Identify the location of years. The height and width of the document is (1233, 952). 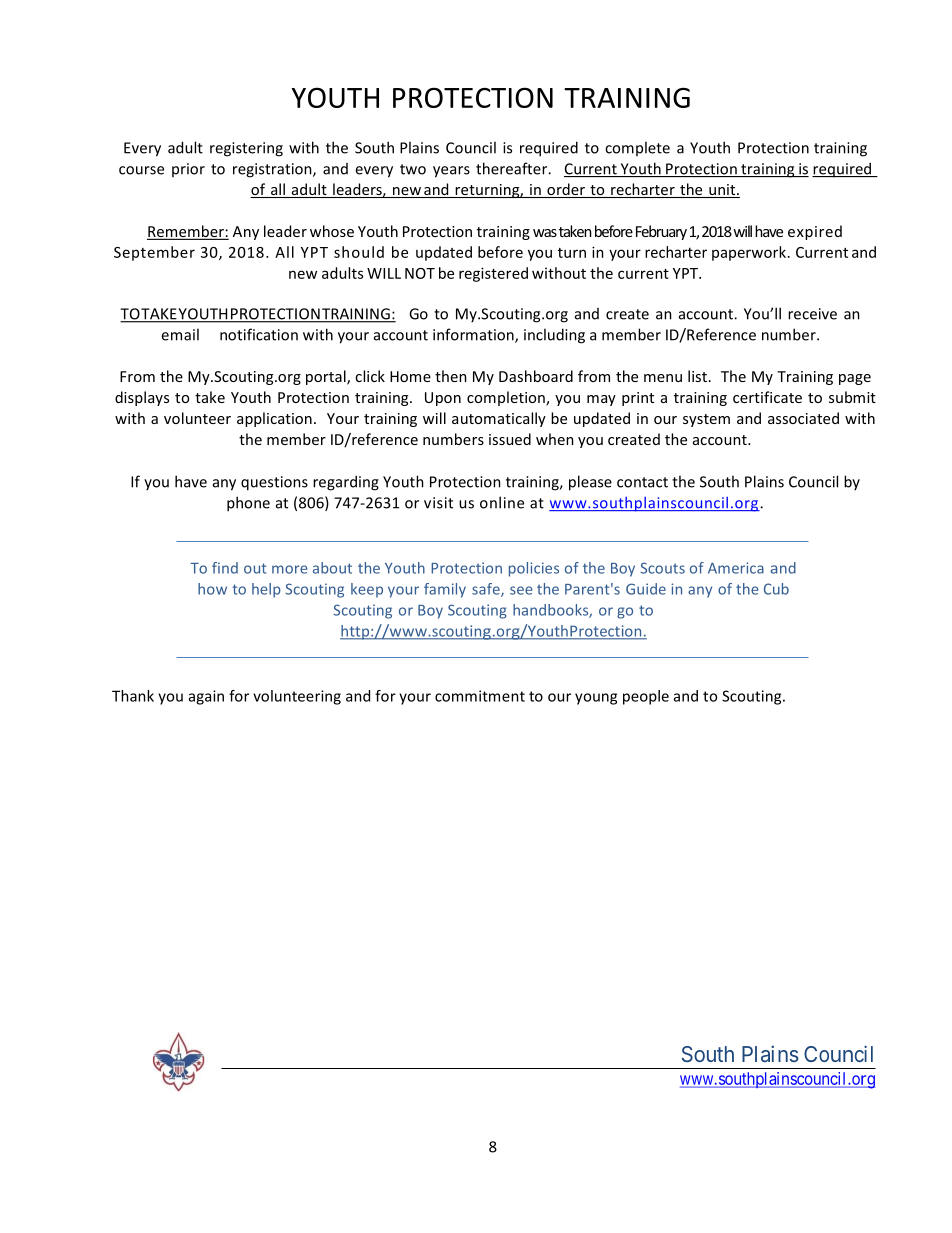
(451, 172).
